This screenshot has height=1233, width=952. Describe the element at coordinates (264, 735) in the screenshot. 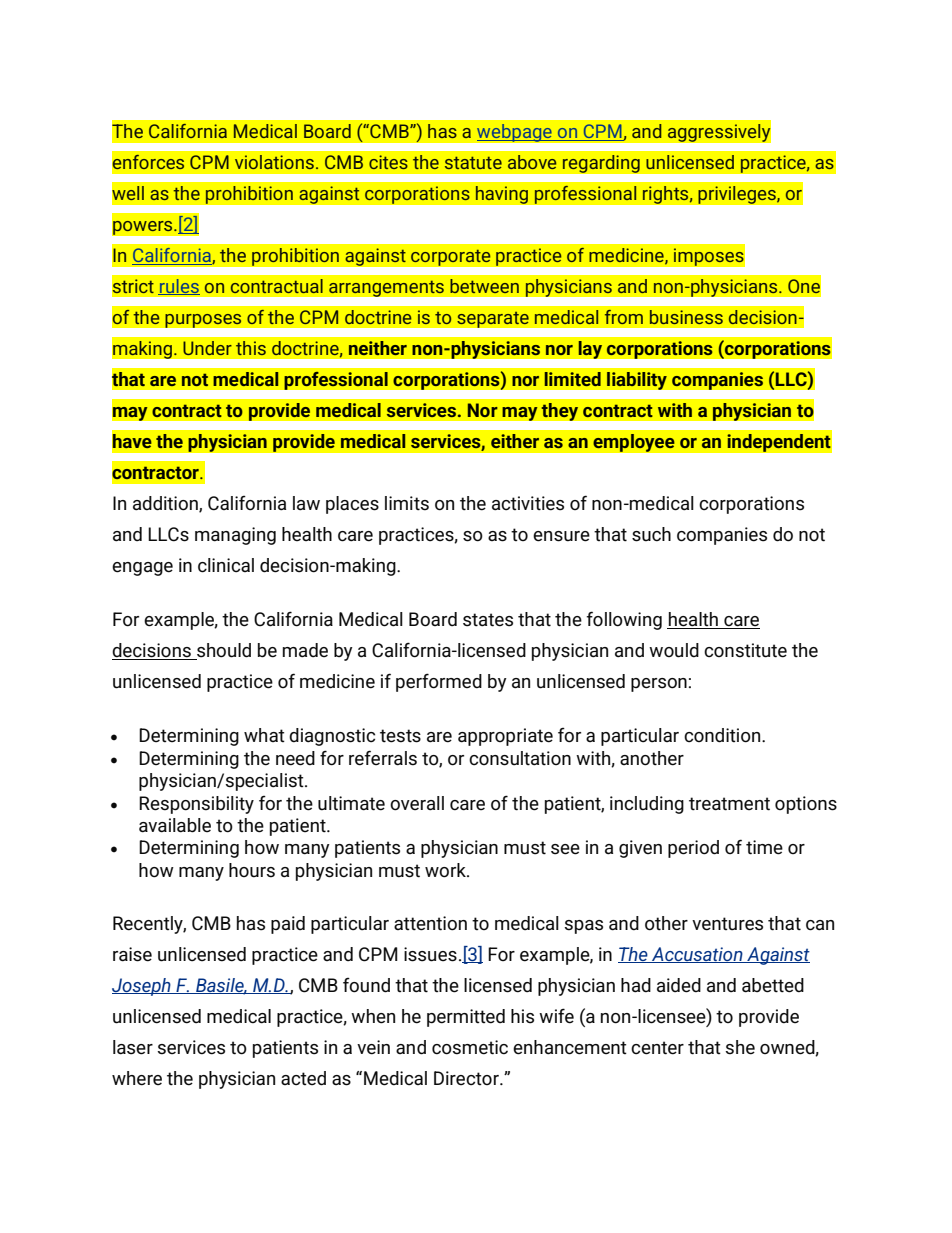

I see `what` at that location.
